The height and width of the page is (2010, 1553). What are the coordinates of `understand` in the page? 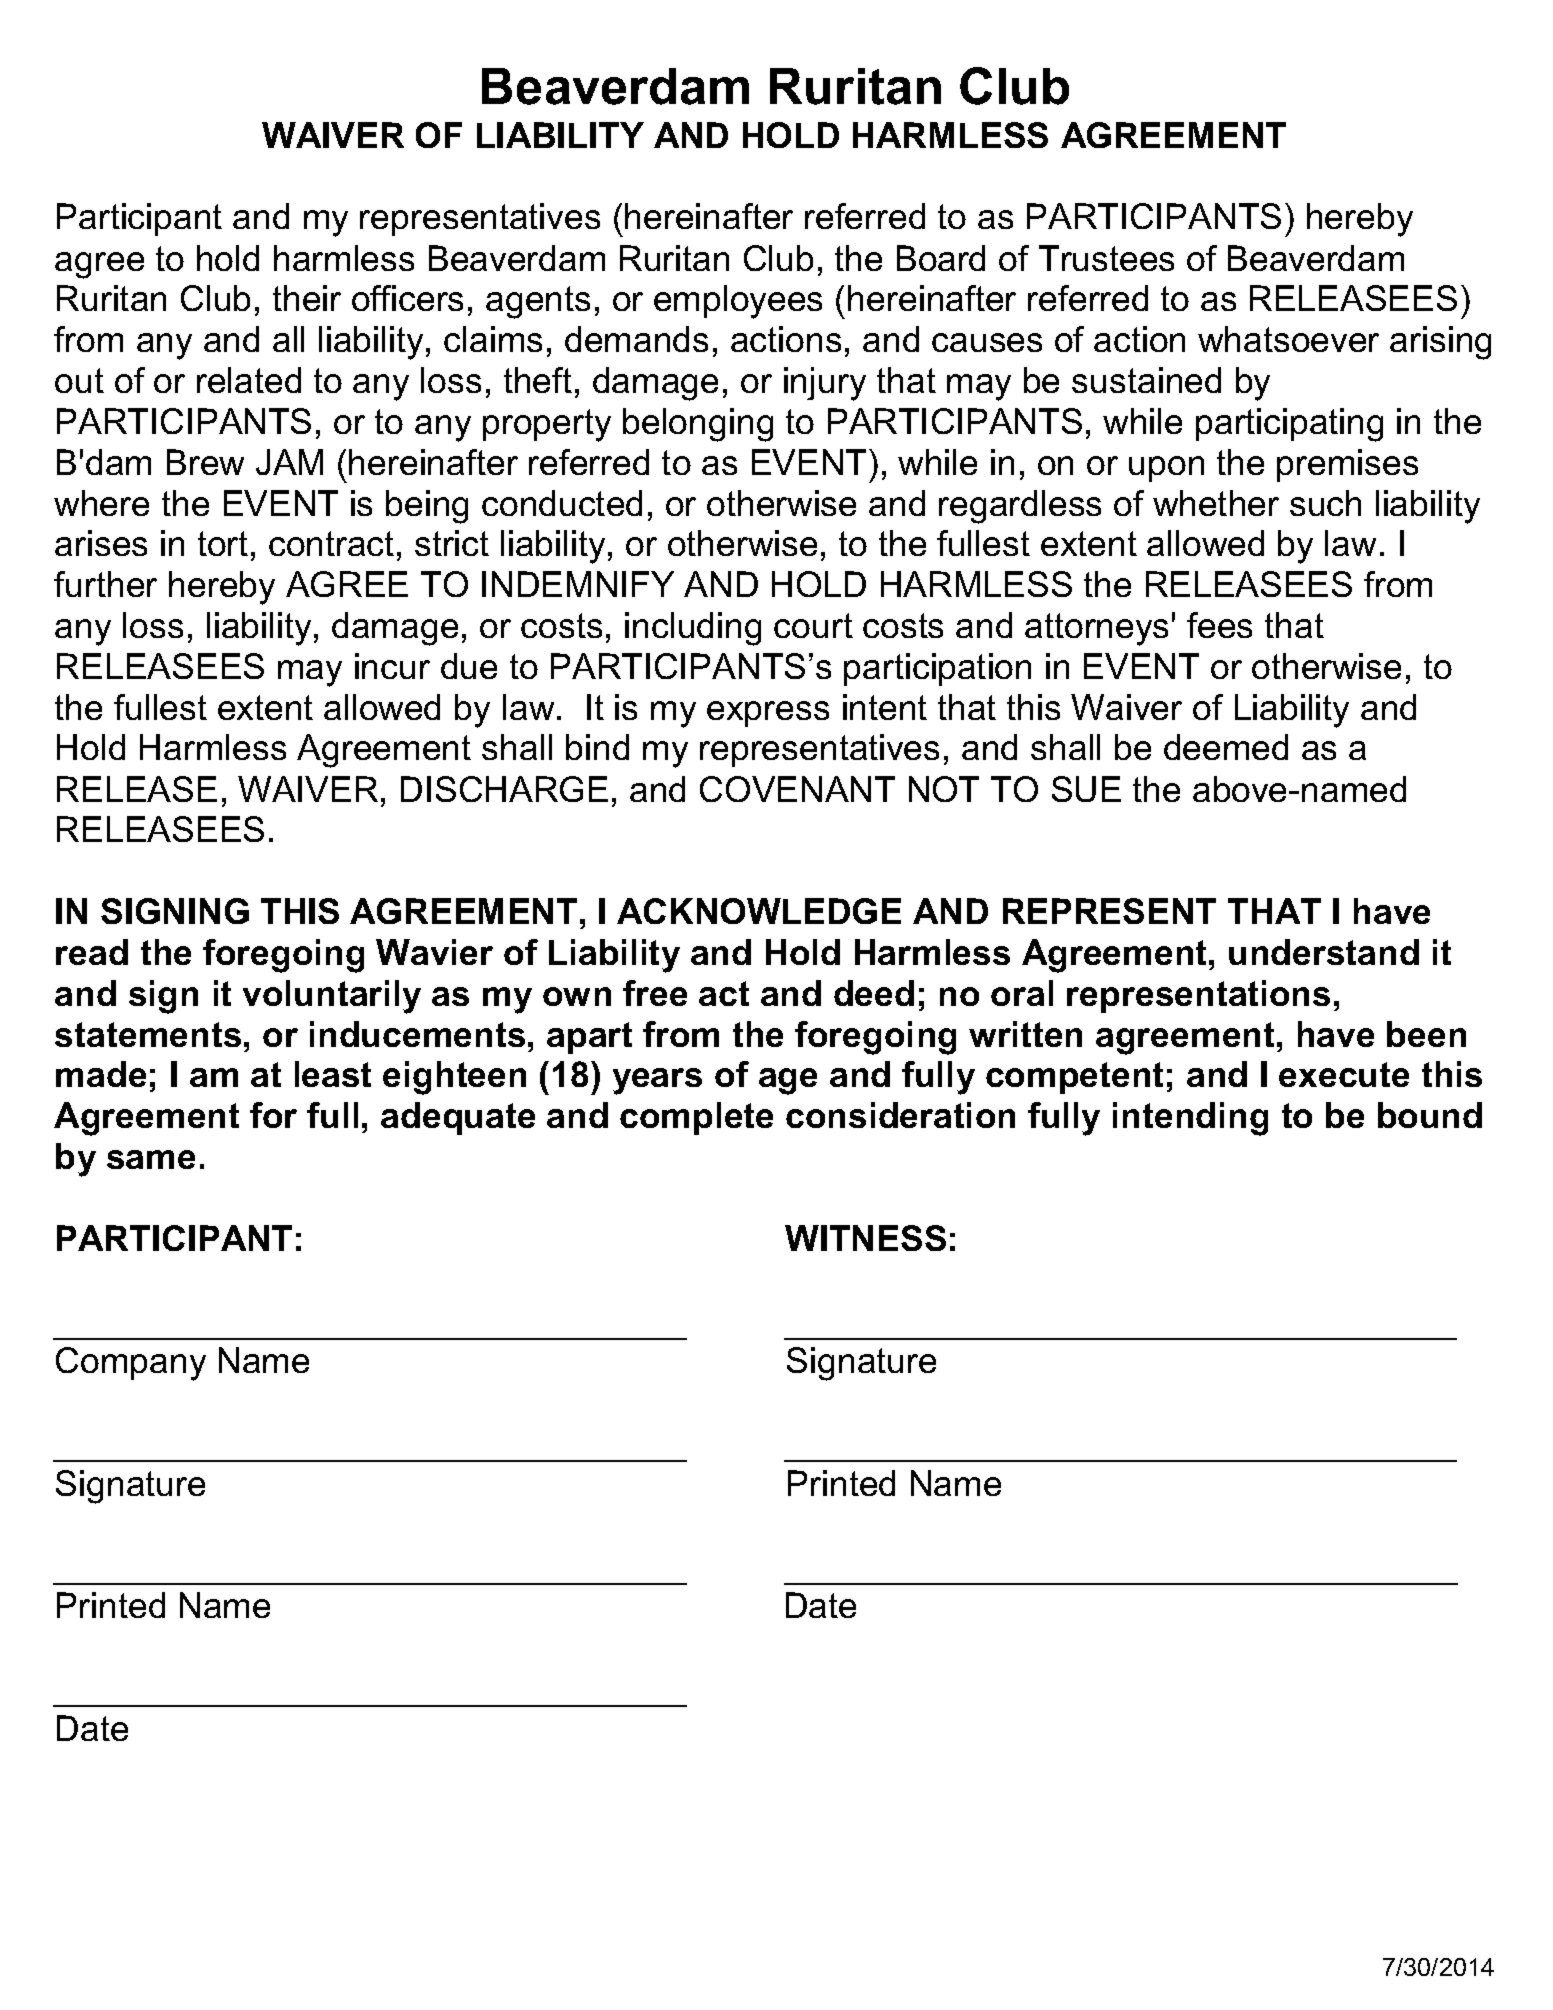 It's located at (1324, 952).
